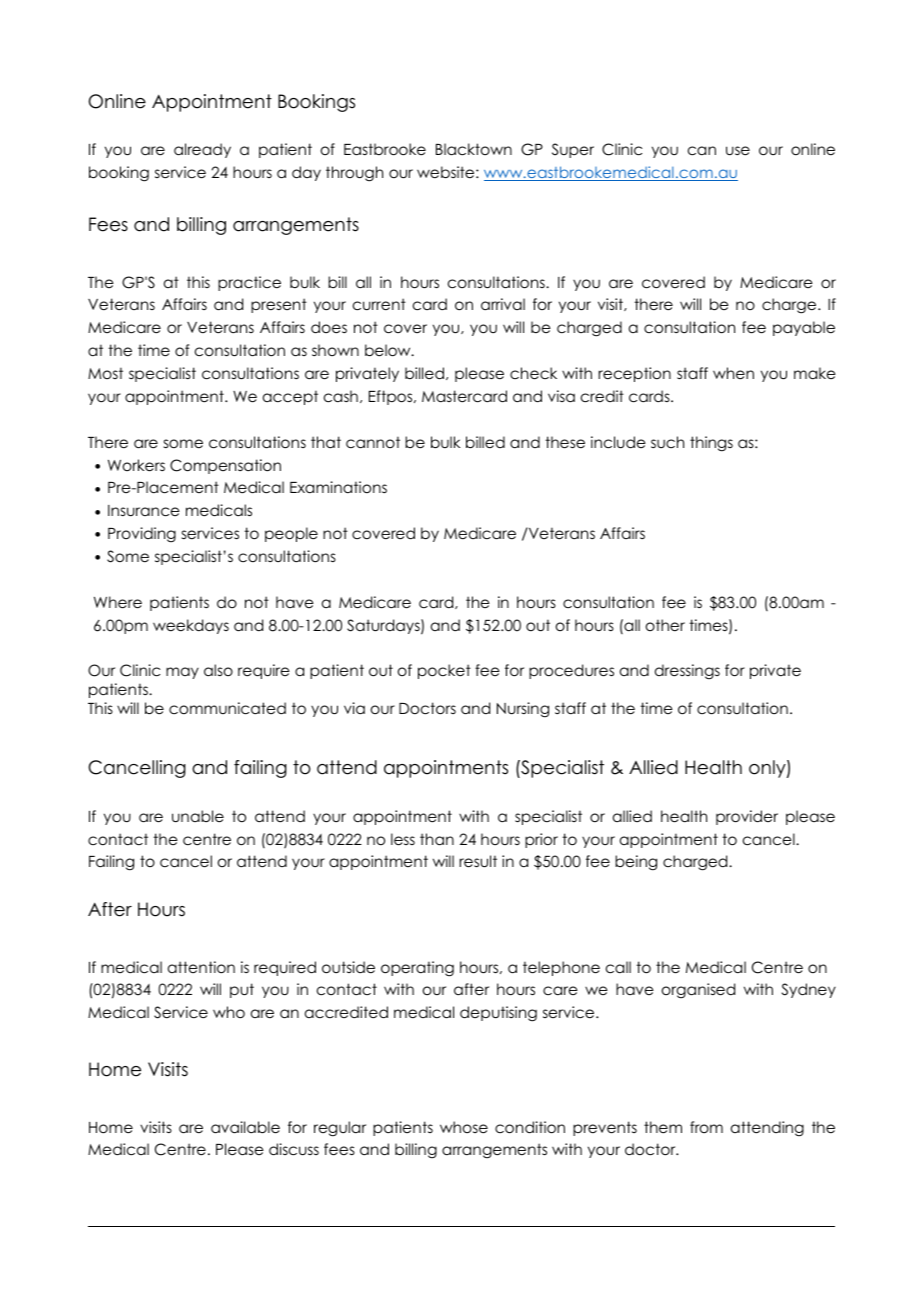 This page has width=924, height=1308. What do you see at coordinates (738, 151) in the page?
I see `use` at bounding box center [738, 151].
